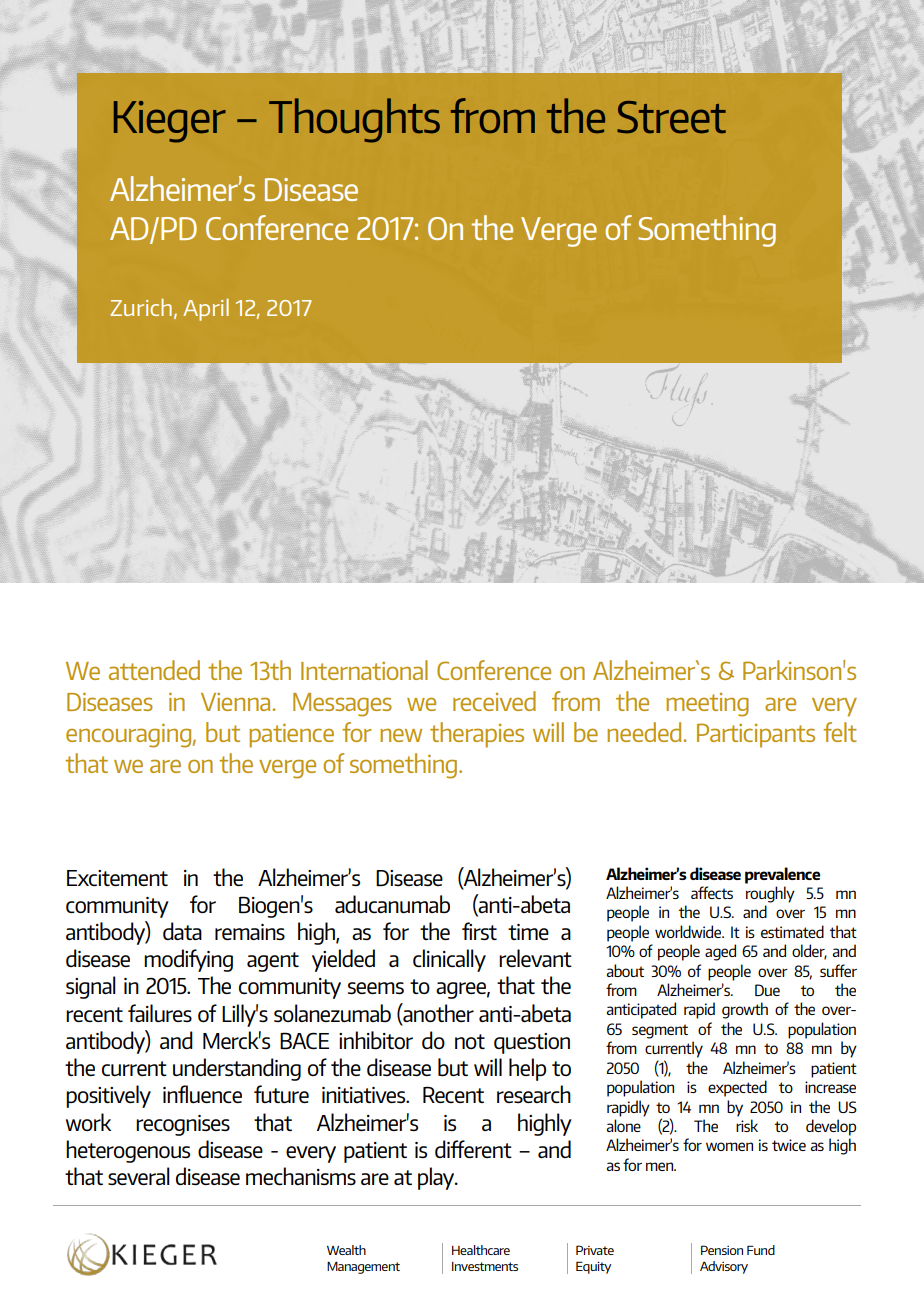  I want to click on meeting, so click(707, 705).
